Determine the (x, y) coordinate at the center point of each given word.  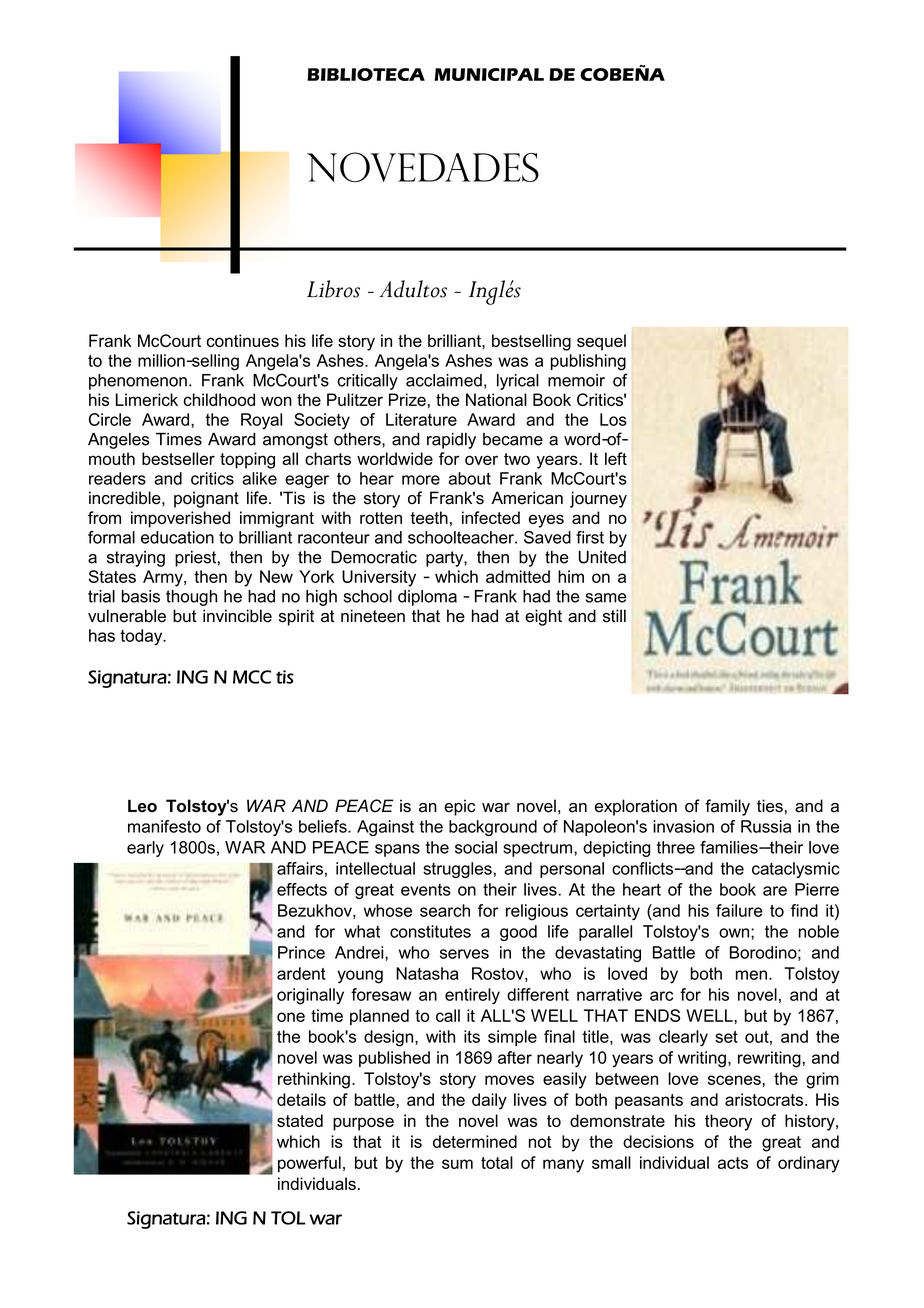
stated (300, 1120)
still (614, 616)
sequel (601, 342)
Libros (333, 289)
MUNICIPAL (489, 74)
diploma (427, 598)
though (191, 598)
